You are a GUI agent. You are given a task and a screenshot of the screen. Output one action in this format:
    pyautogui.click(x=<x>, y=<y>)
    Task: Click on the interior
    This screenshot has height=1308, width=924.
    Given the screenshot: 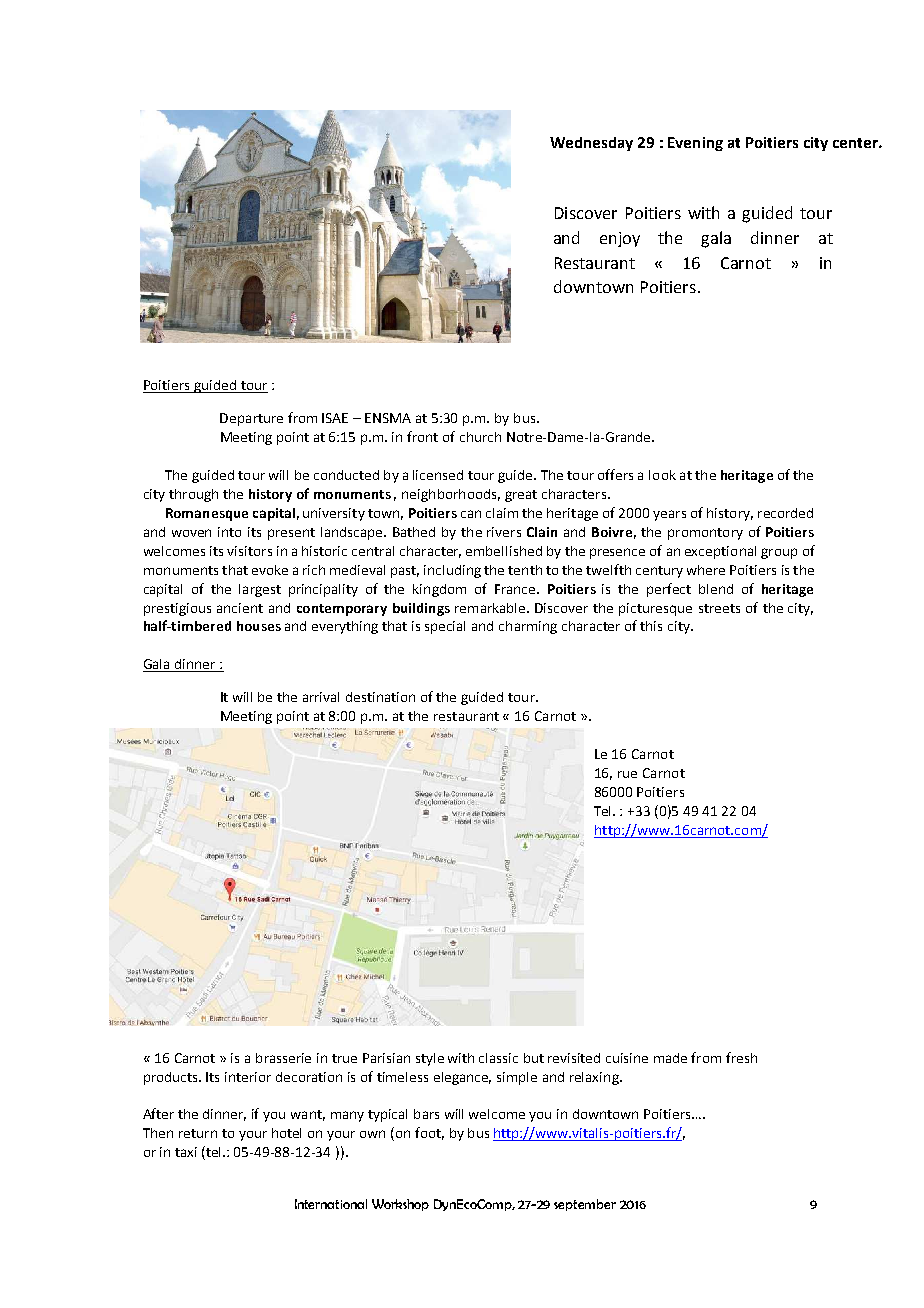 What is the action you would take?
    pyautogui.click(x=248, y=1077)
